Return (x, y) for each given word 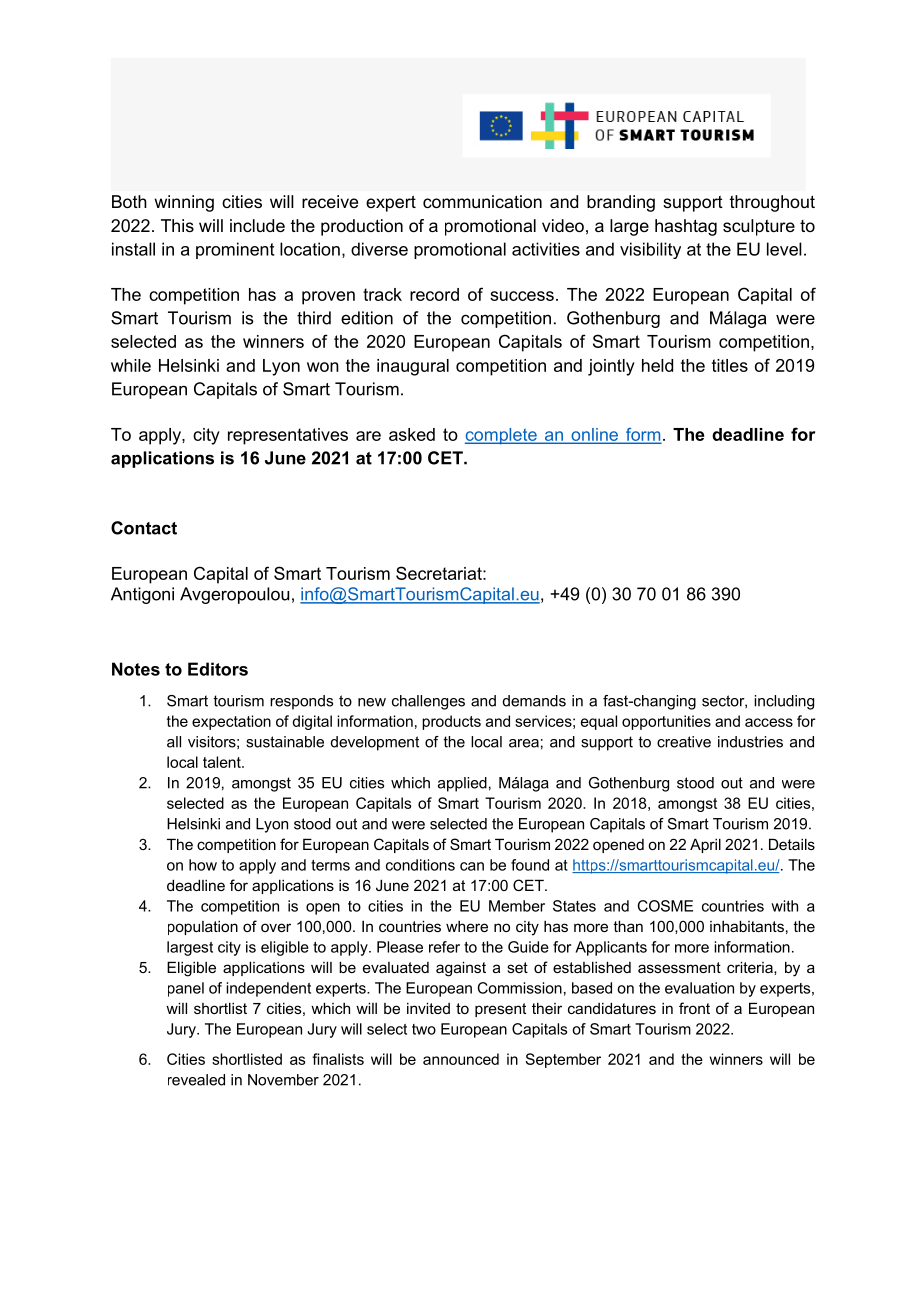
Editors (218, 669)
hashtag (686, 227)
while (131, 365)
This (177, 225)
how (203, 865)
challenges (428, 702)
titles (730, 365)
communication (482, 201)
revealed (196, 1080)
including (784, 702)
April (705, 845)
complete (502, 436)
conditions (420, 865)
